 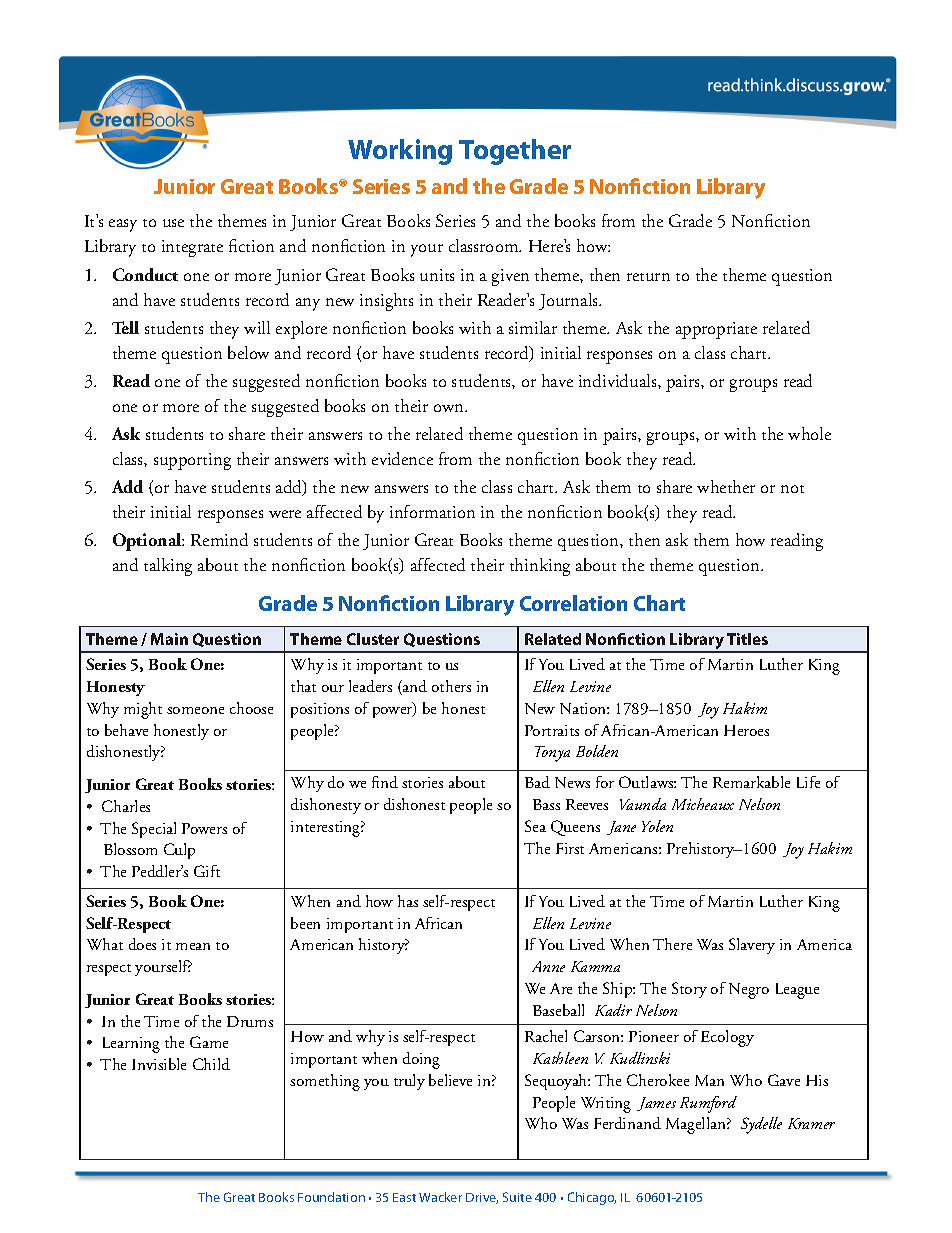 I want to click on has, so click(x=408, y=901).
